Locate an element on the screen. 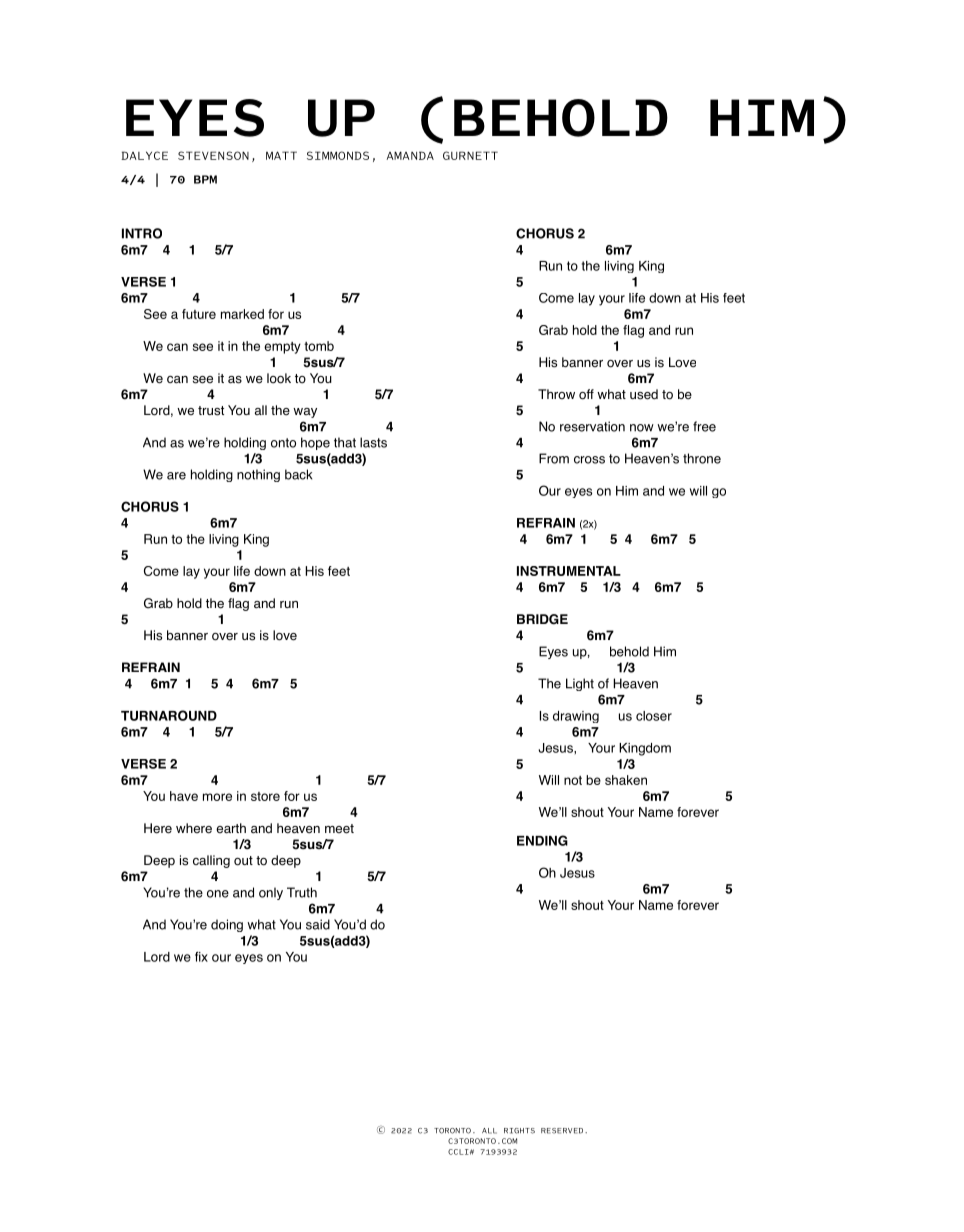 The image size is (964, 1232). used is located at coordinates (644, 394).
